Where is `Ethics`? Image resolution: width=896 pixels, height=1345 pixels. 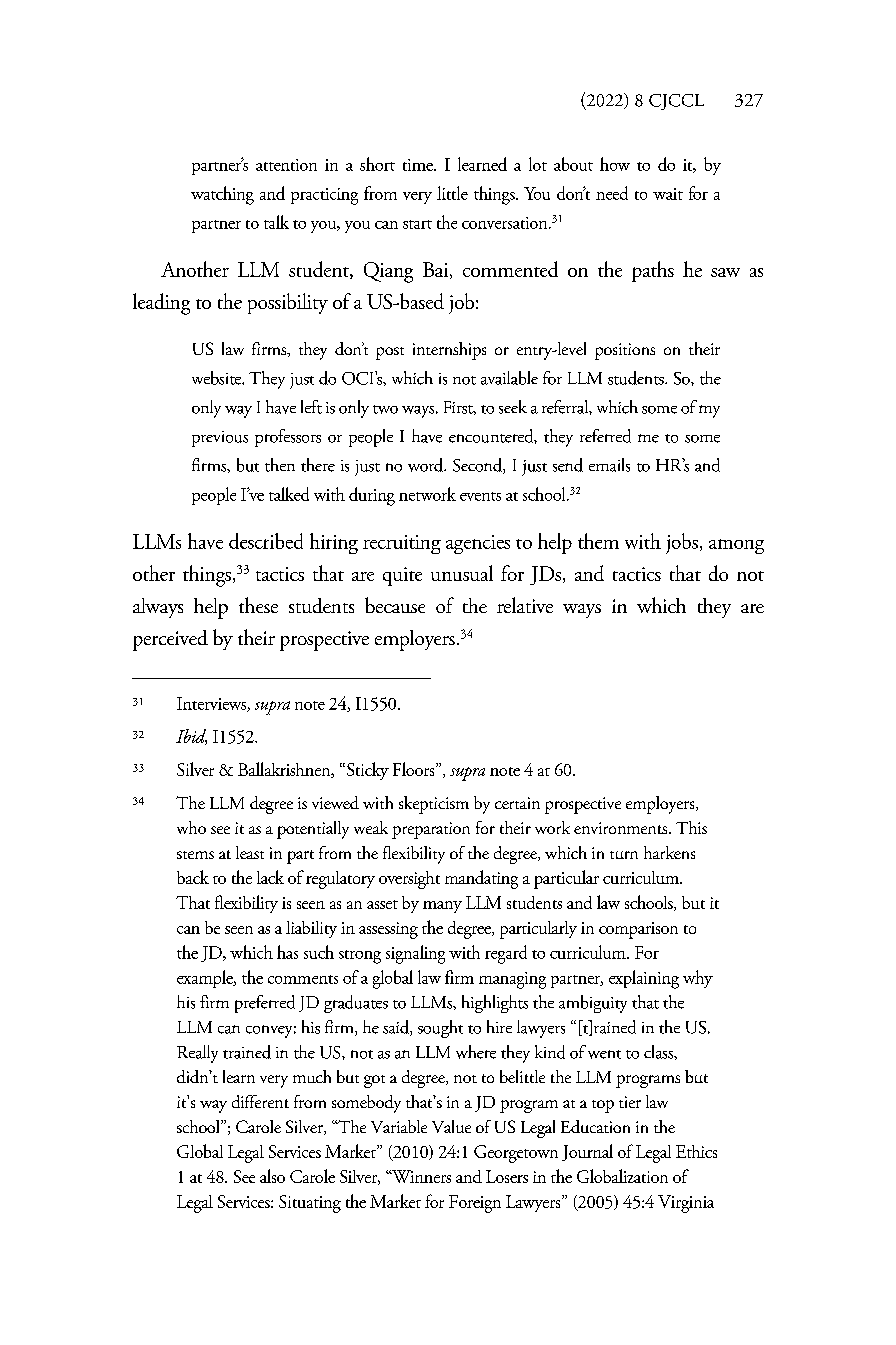
Ethics is located at coordinates (696, 1151).
